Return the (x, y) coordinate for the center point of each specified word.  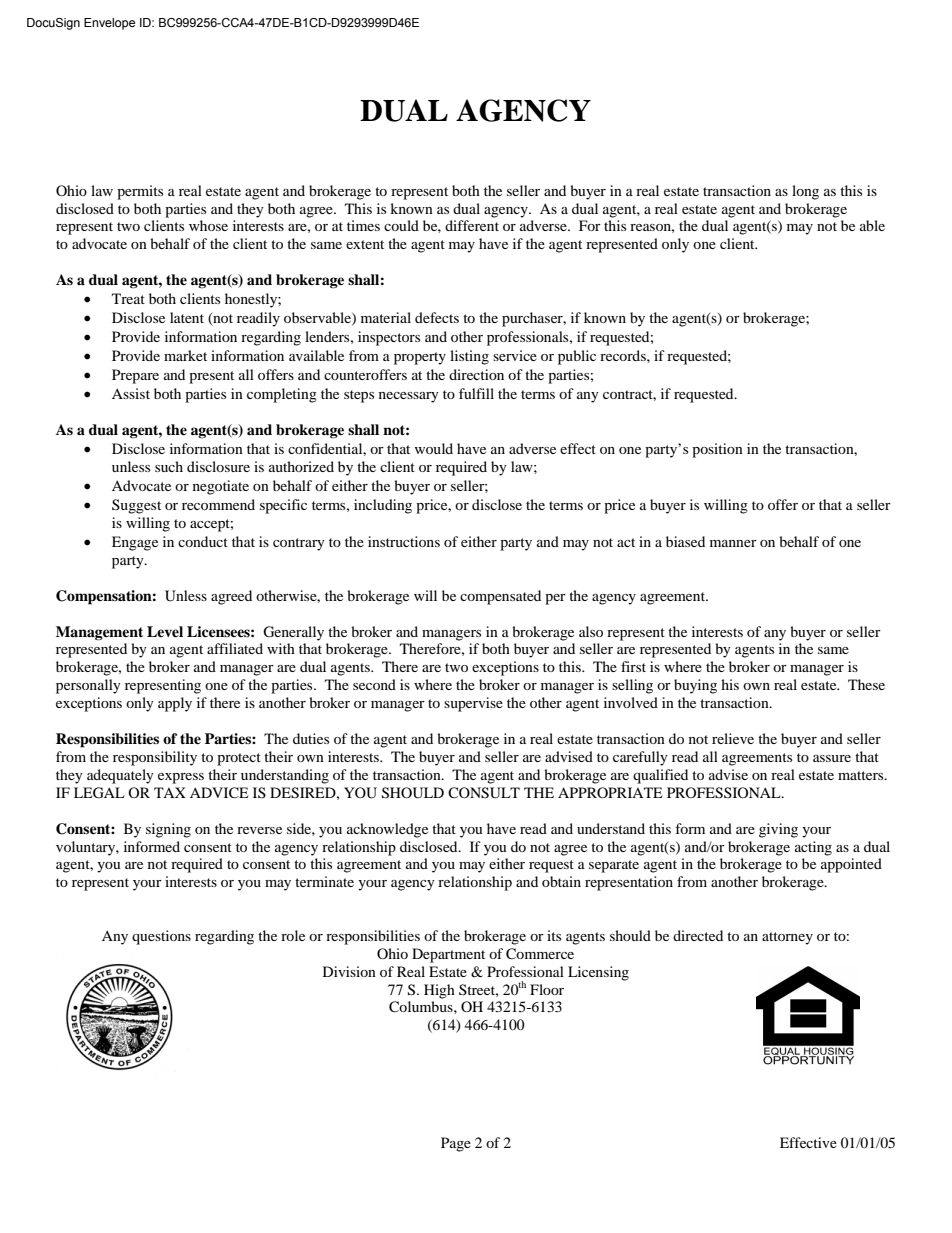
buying (695, 686)
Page (456, 1144)
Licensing (598, 973)
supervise (473, 704)
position (717, 450)
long (805, 192)
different (472, 225)
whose (208, 225)
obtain (561, 881)
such (169, 466)
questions (161, 937)
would (434, 448)
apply (175, 704)
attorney (787, 938)
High (439, 991)
